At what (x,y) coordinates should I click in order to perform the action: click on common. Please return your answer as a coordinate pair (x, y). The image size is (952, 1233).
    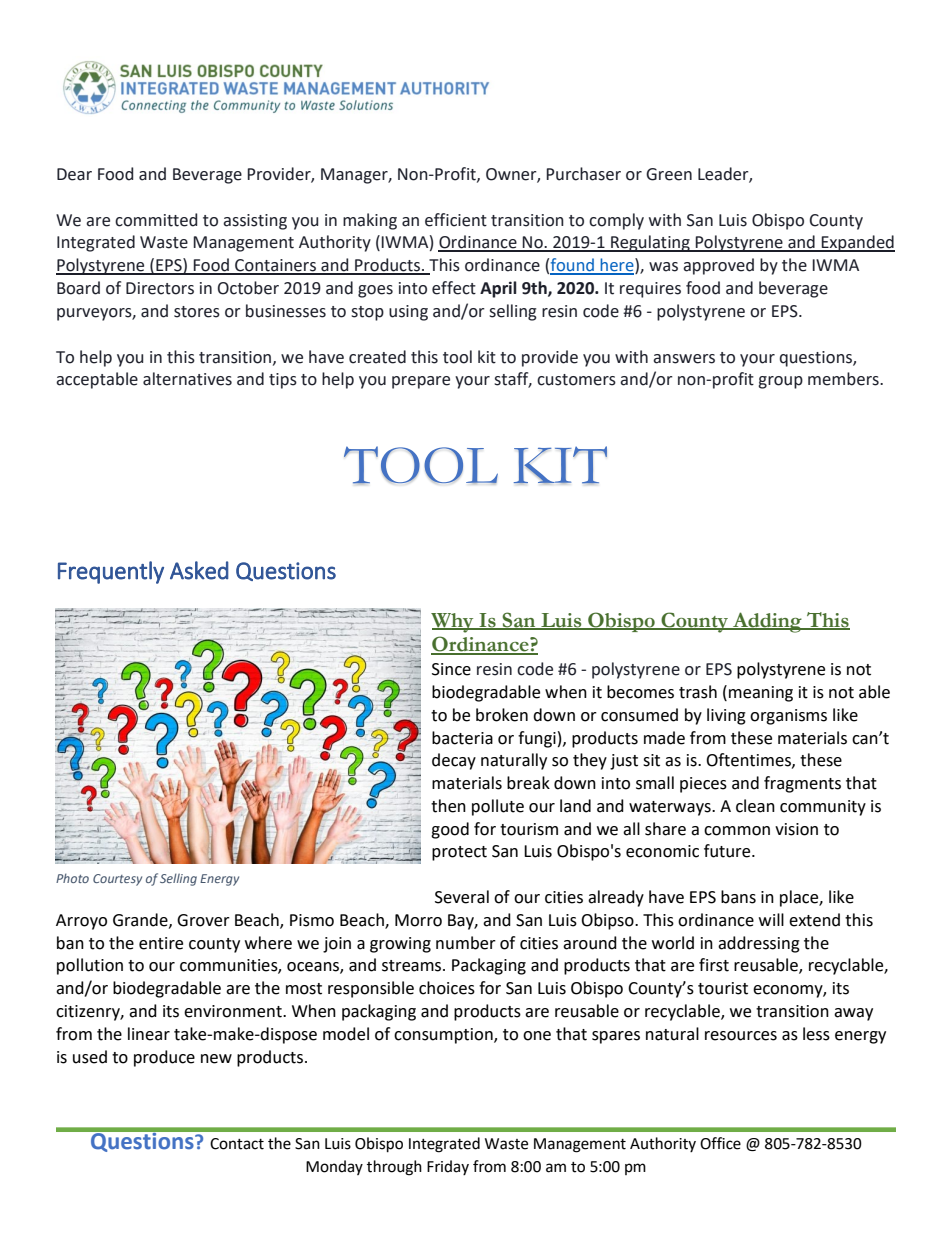
    Looking at the image, I should click on (737, 831).
